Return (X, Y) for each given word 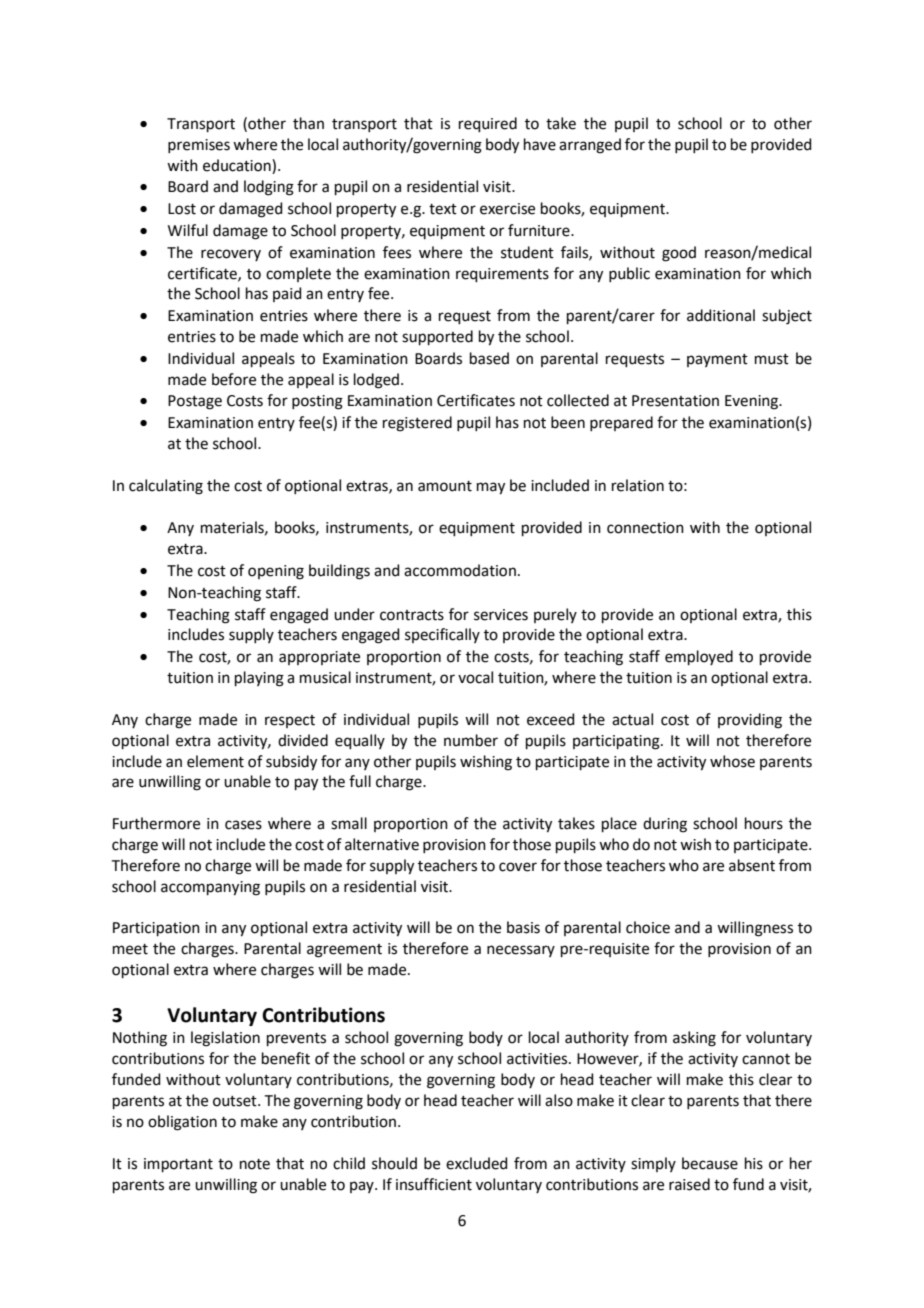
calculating (166, 487)
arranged (590, 146)
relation (638, 485)
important (178, 1165)
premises (199, 146)
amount (445, 486)
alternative (382, 844)
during (665, 825)
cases (243, 825)
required (488, 124)
